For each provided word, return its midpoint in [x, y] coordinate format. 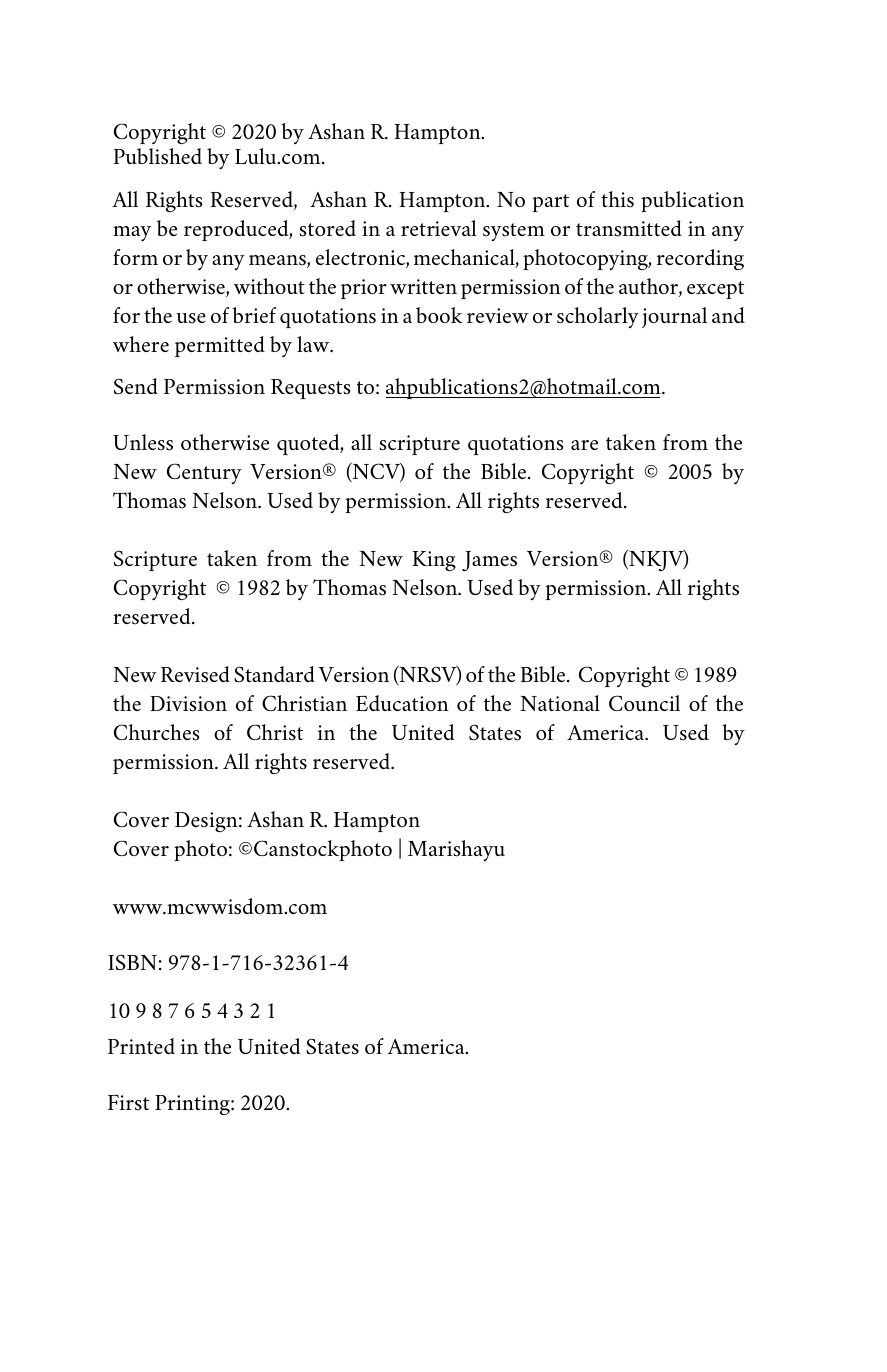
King [434, 561]
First [128, 1103]
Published [158, 156]
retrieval [439, 228]
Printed [141, 1046]
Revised [195, 674]
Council [644, 703]
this [617, 199]
